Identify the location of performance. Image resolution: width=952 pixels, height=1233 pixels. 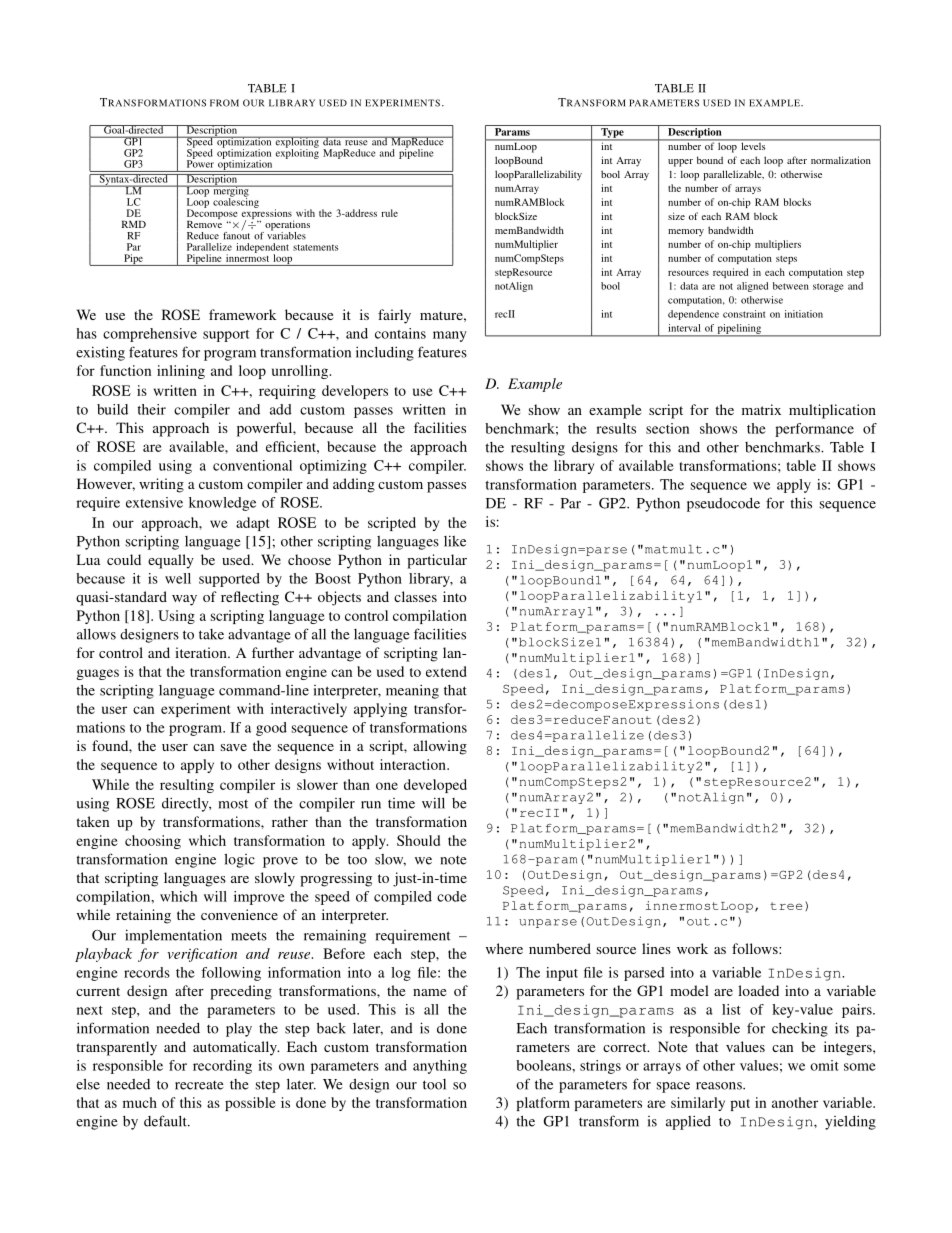
(814, 430).
